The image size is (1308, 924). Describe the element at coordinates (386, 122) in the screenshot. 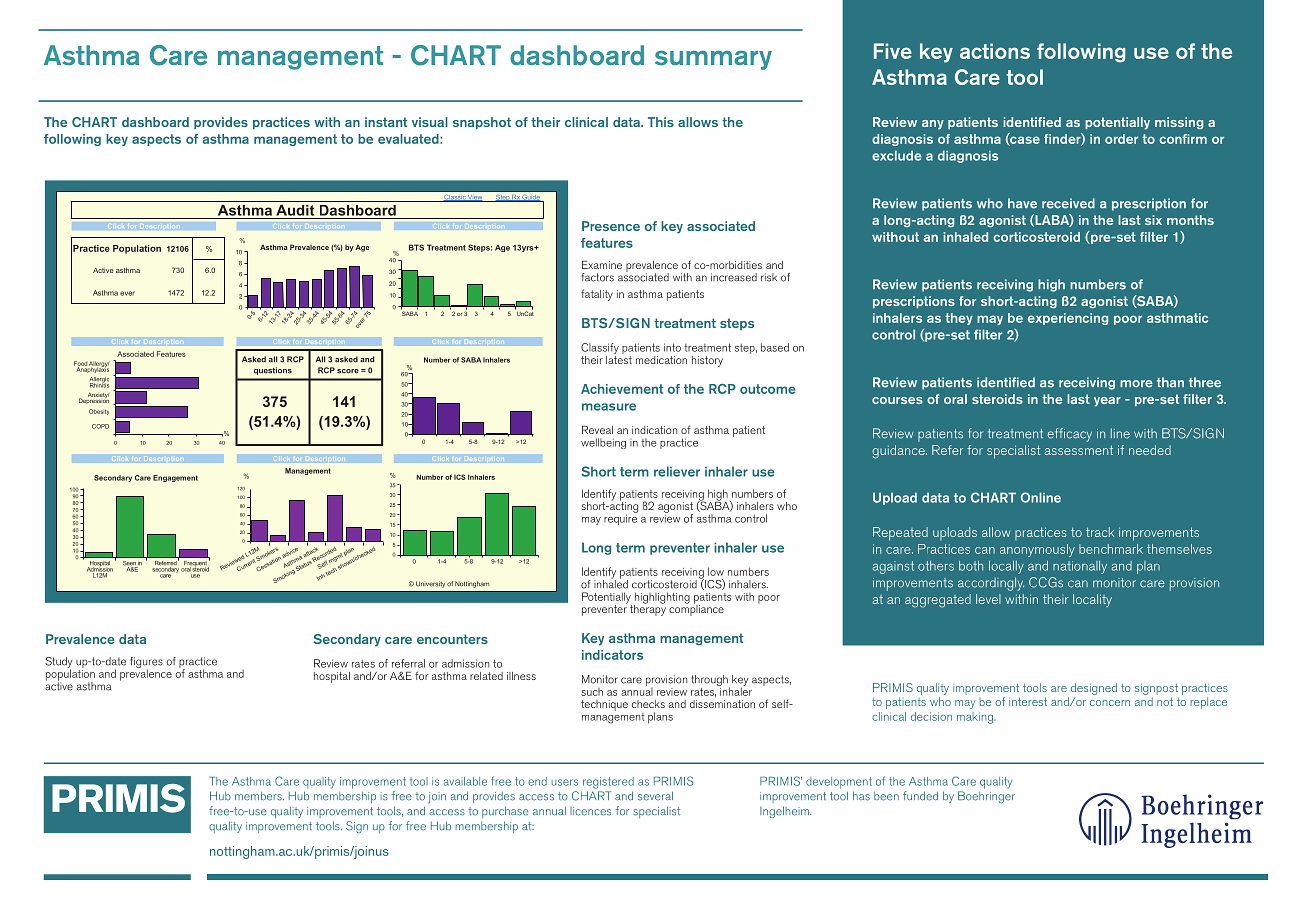

I see `instant` at that location.
